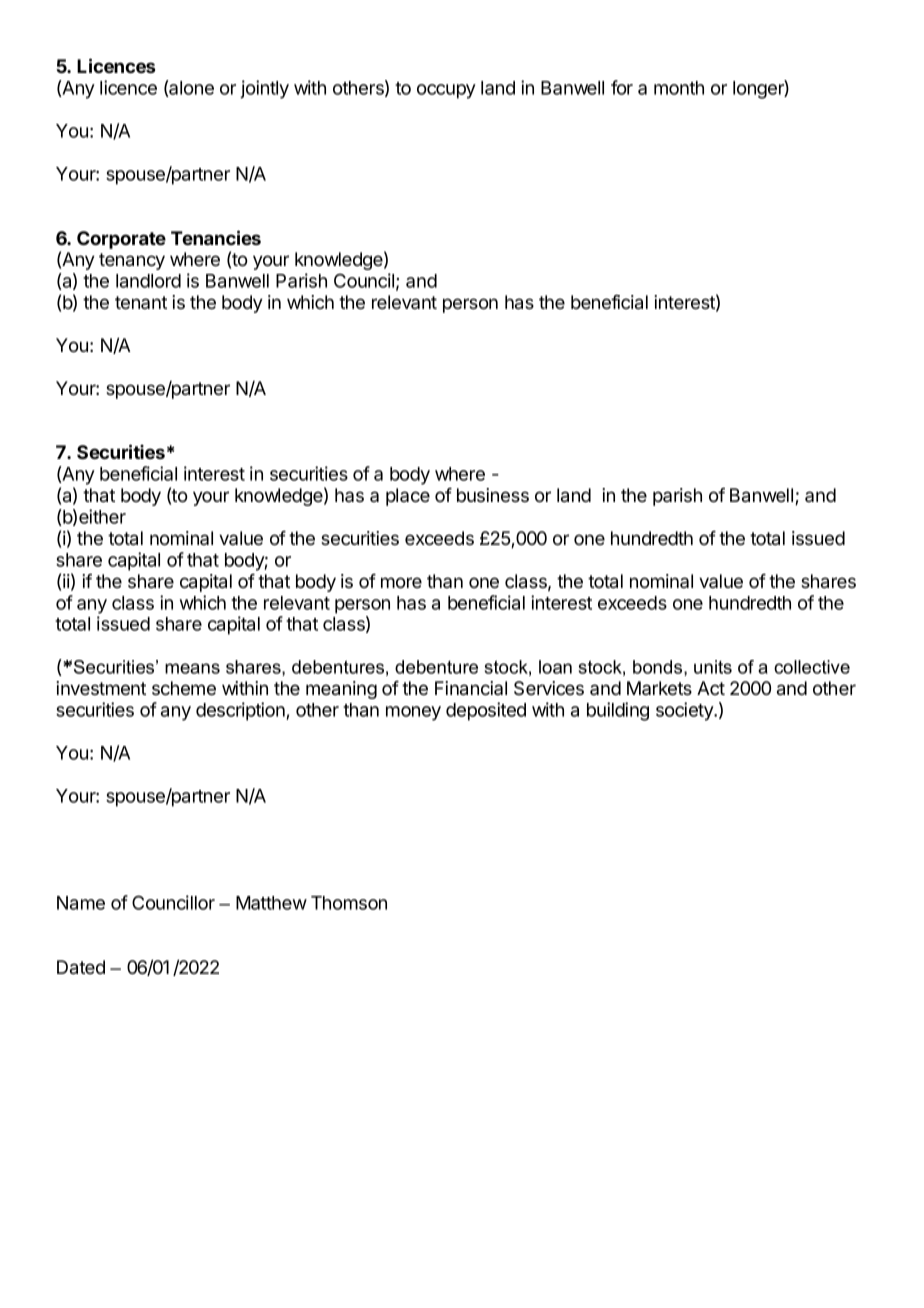 The width and height of the page is (924, 1308). Describe the element at coordinates (81, 967) in the page. I see `Dated` at that location.
